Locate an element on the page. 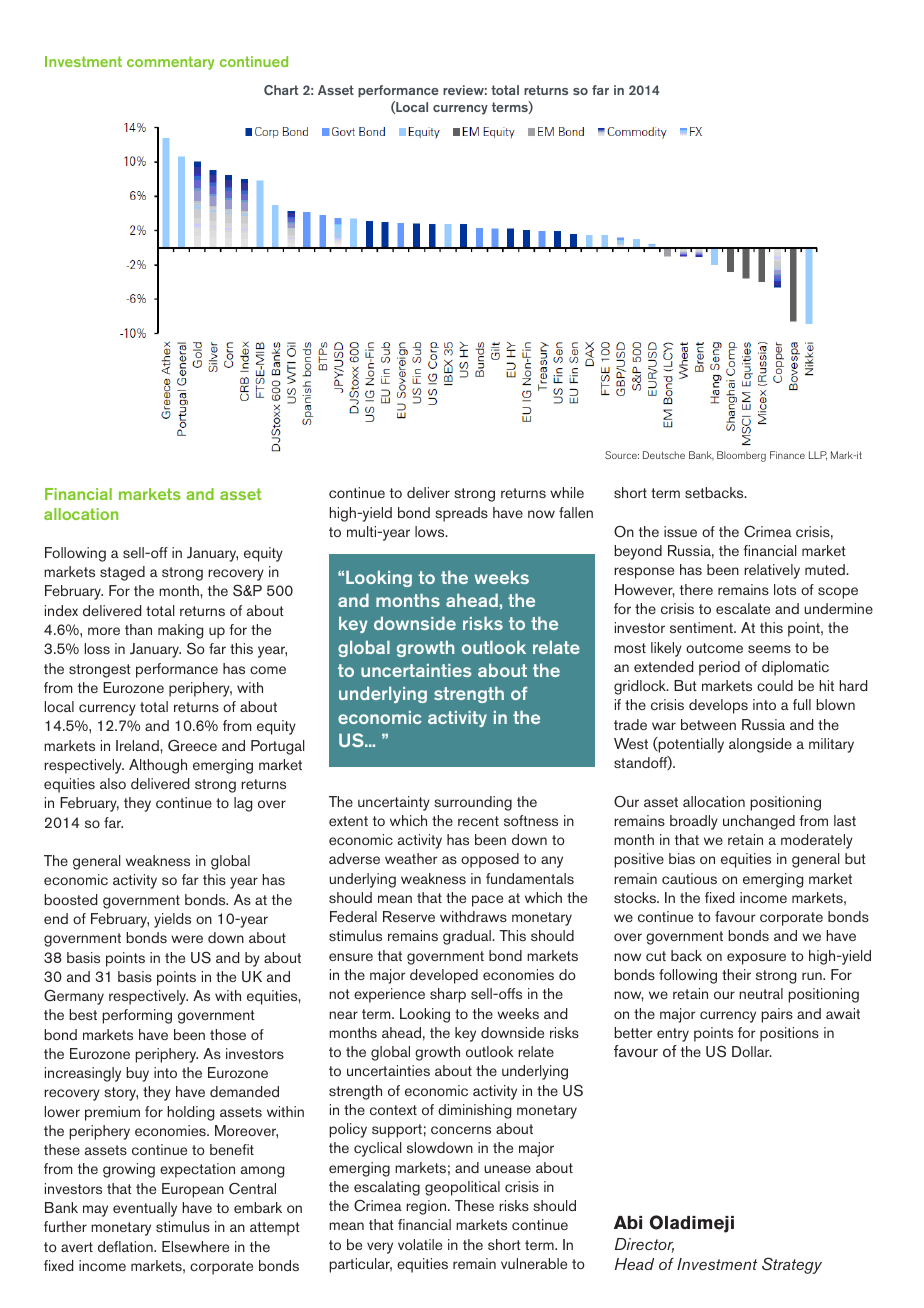 Image resolution: width=924 pixels, height=1308 pixels. Finance is located at coordinates (787, 455).
